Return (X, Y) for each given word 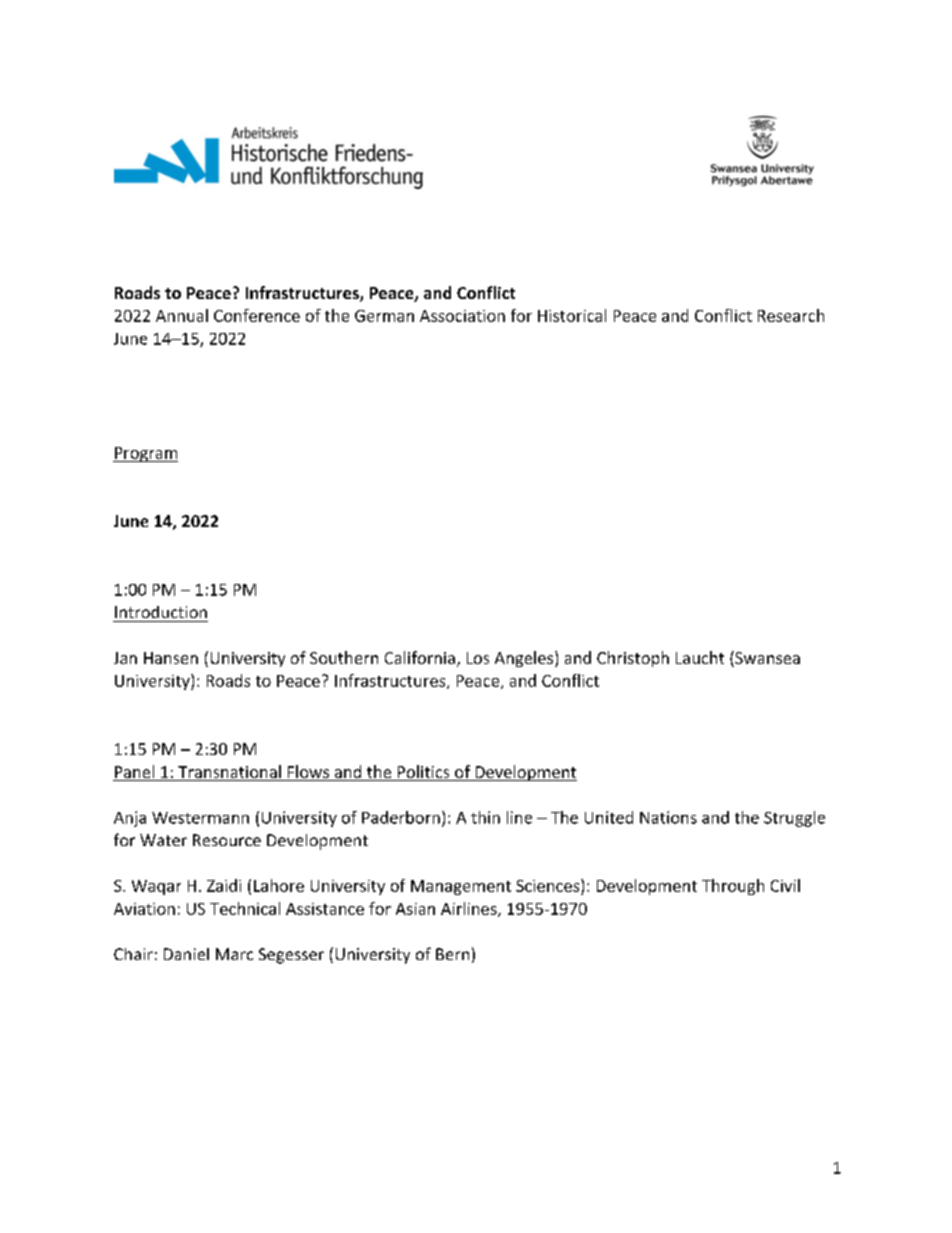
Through (733, 887)
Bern (452, 954)
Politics (423, 773)
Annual (182, 315)
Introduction (161, 612)
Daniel (186, 954)
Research (791, 315)
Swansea (766, 659)
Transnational (229, 773)
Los (478, 658)
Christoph (633, 659)
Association (462, 316)
